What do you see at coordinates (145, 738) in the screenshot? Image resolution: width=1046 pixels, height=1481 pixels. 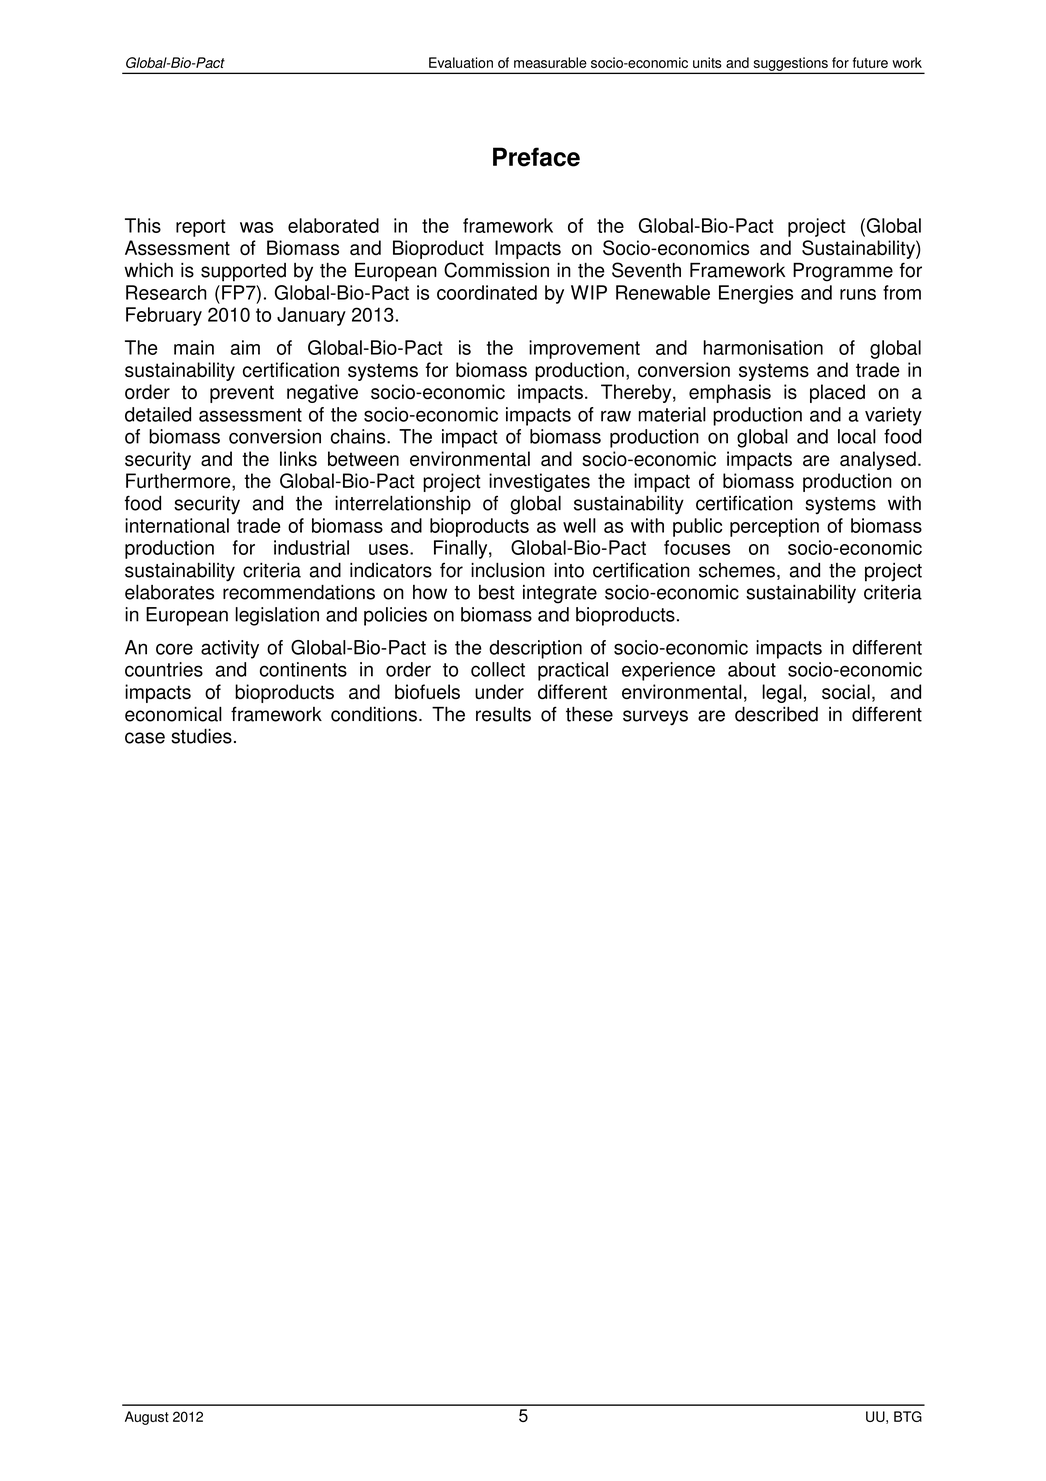 I see `case` at bounding box center [145, 738].
